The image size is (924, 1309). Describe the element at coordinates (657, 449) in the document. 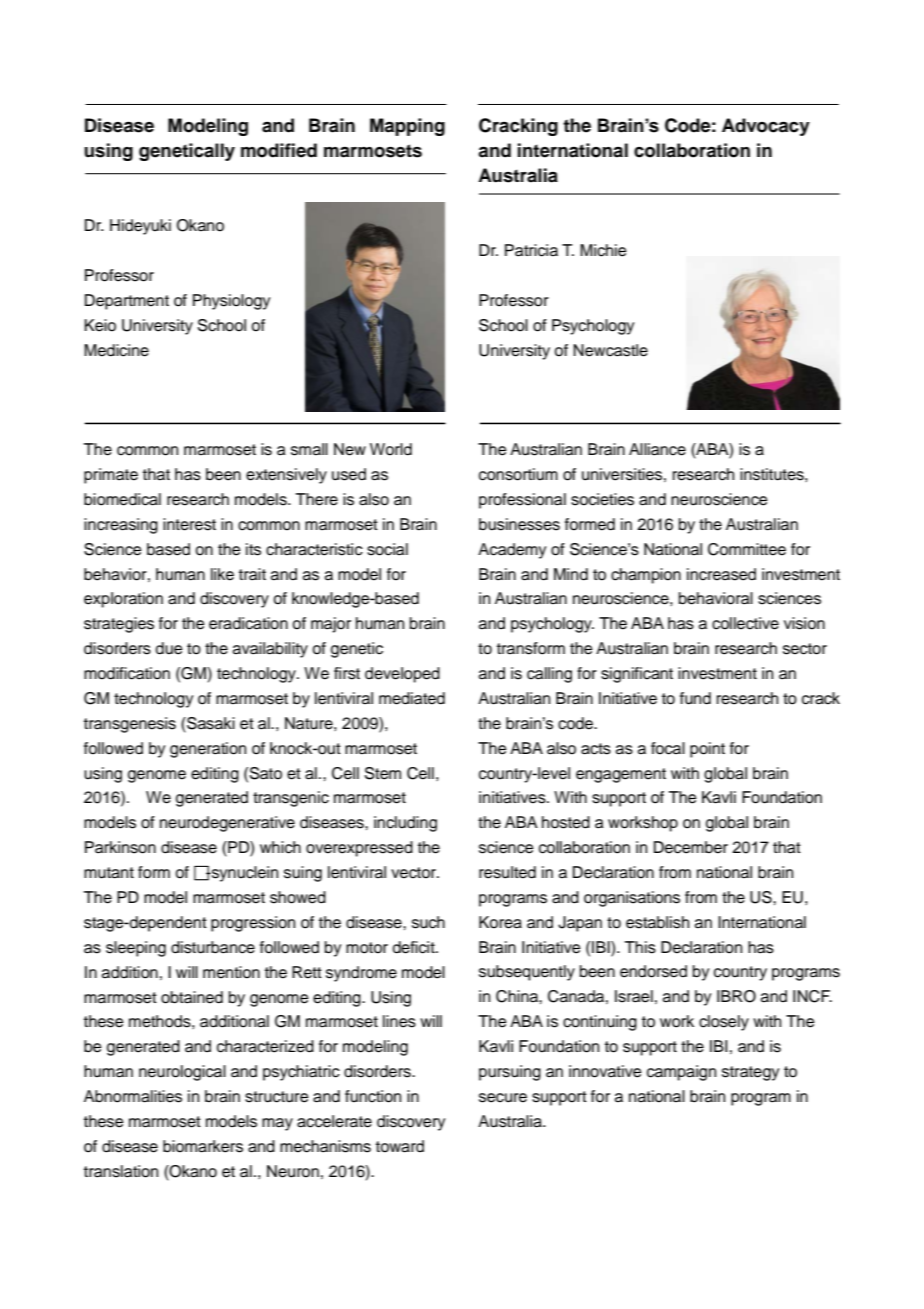

I see `Alliance` at that location.
